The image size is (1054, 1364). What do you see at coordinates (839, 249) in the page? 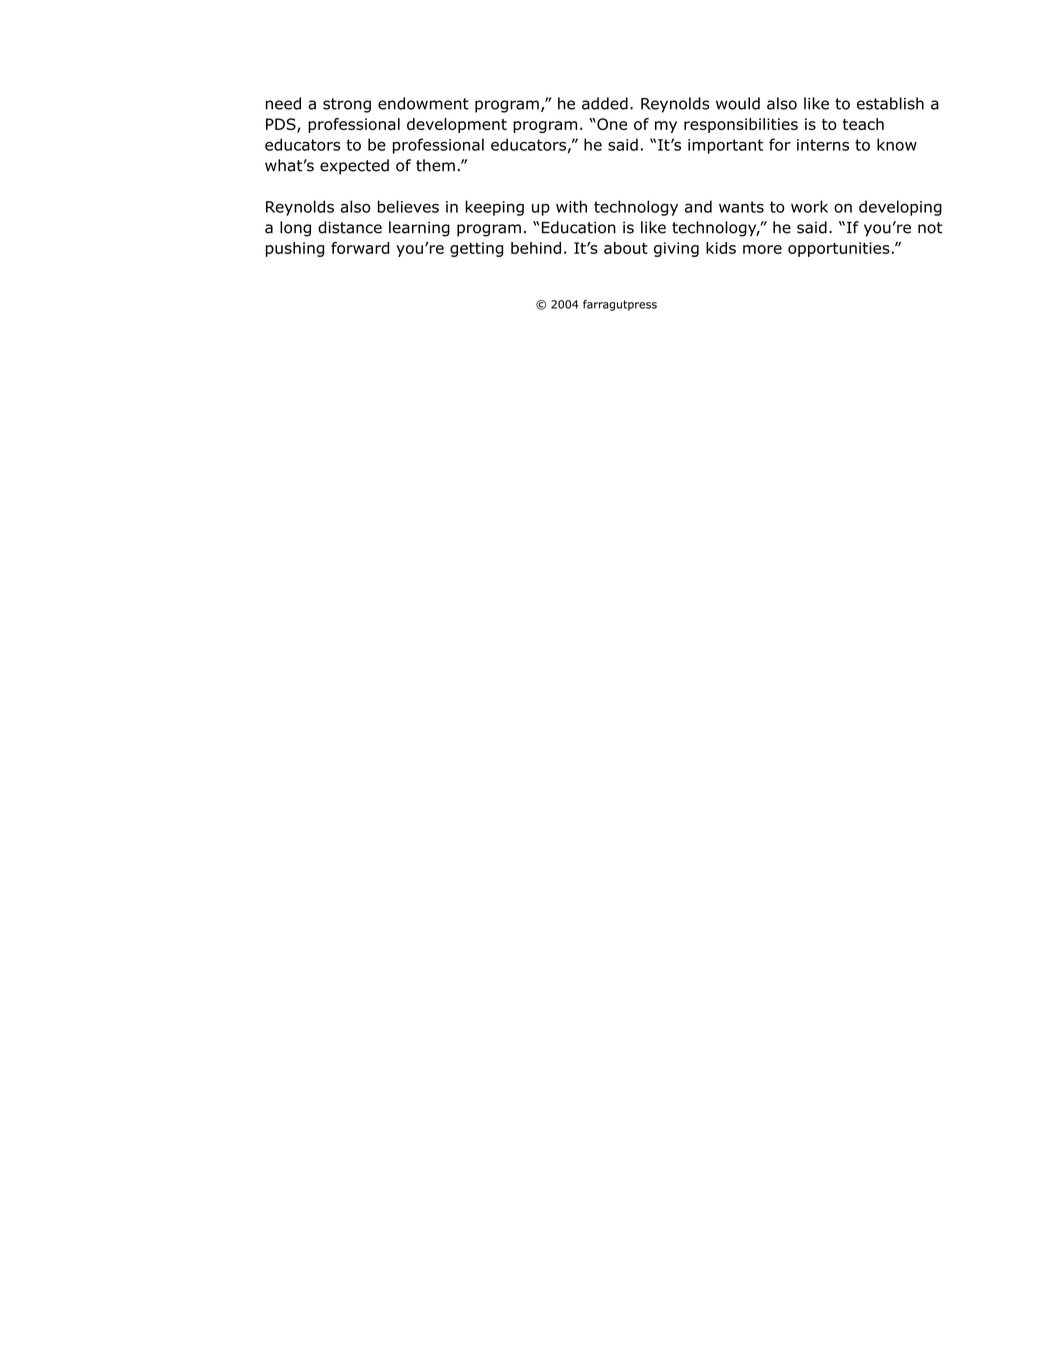
I see `opportunities` at bounding box center [839, 249].
